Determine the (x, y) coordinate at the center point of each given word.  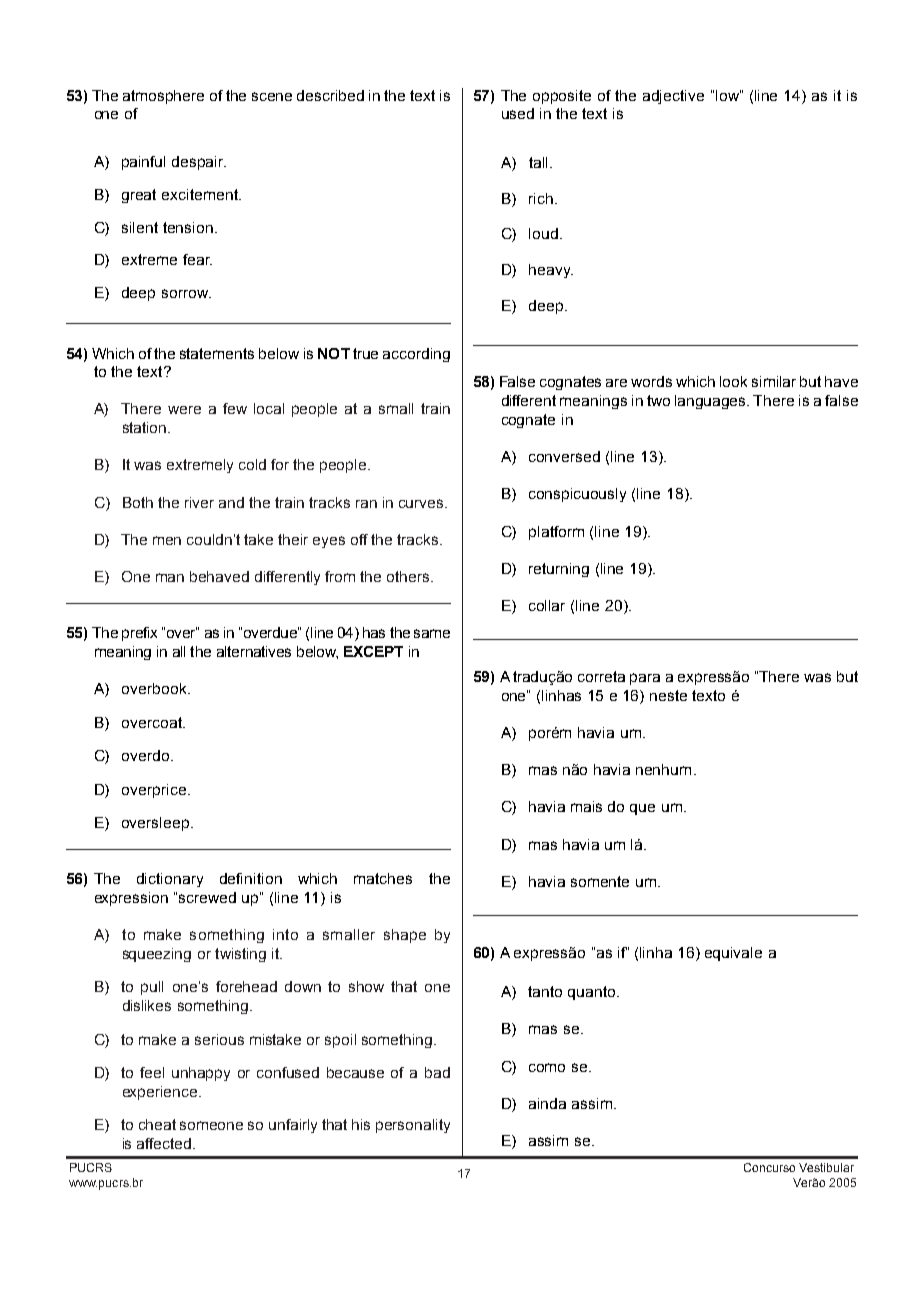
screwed (207, 897)
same (432, 633)
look (733, 381)
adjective (673, 97)
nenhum (663, 769)
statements (217, 353)
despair (199, 163)
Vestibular (826, 1167)
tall (538, 162)
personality (413, 1126)
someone (211, 1125)
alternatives (254, 651)
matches (383, 878)
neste (668, 695)
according (416, 355)
